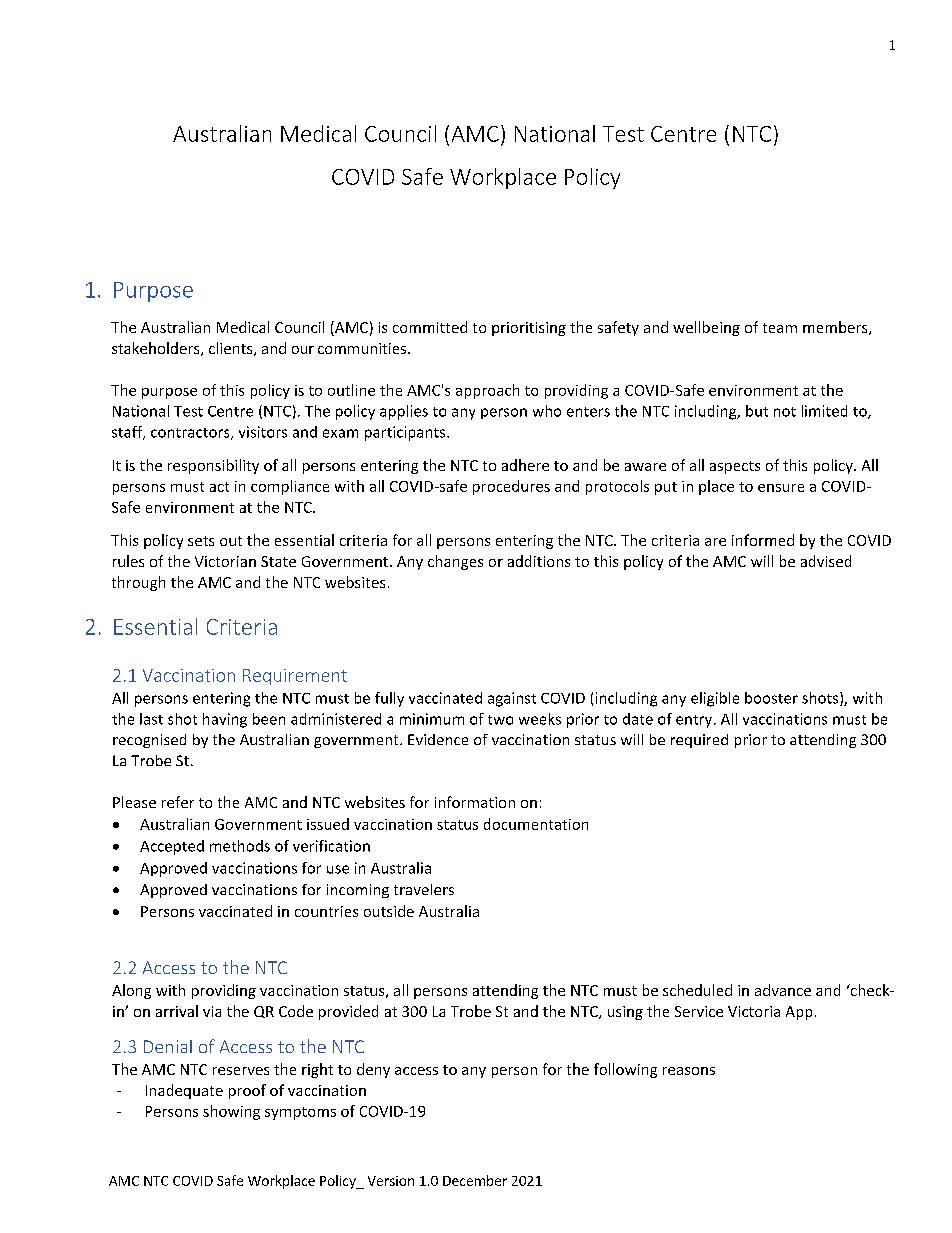 This page has width=952, height=1233. I want to click on showing, so click(231, 1112).
